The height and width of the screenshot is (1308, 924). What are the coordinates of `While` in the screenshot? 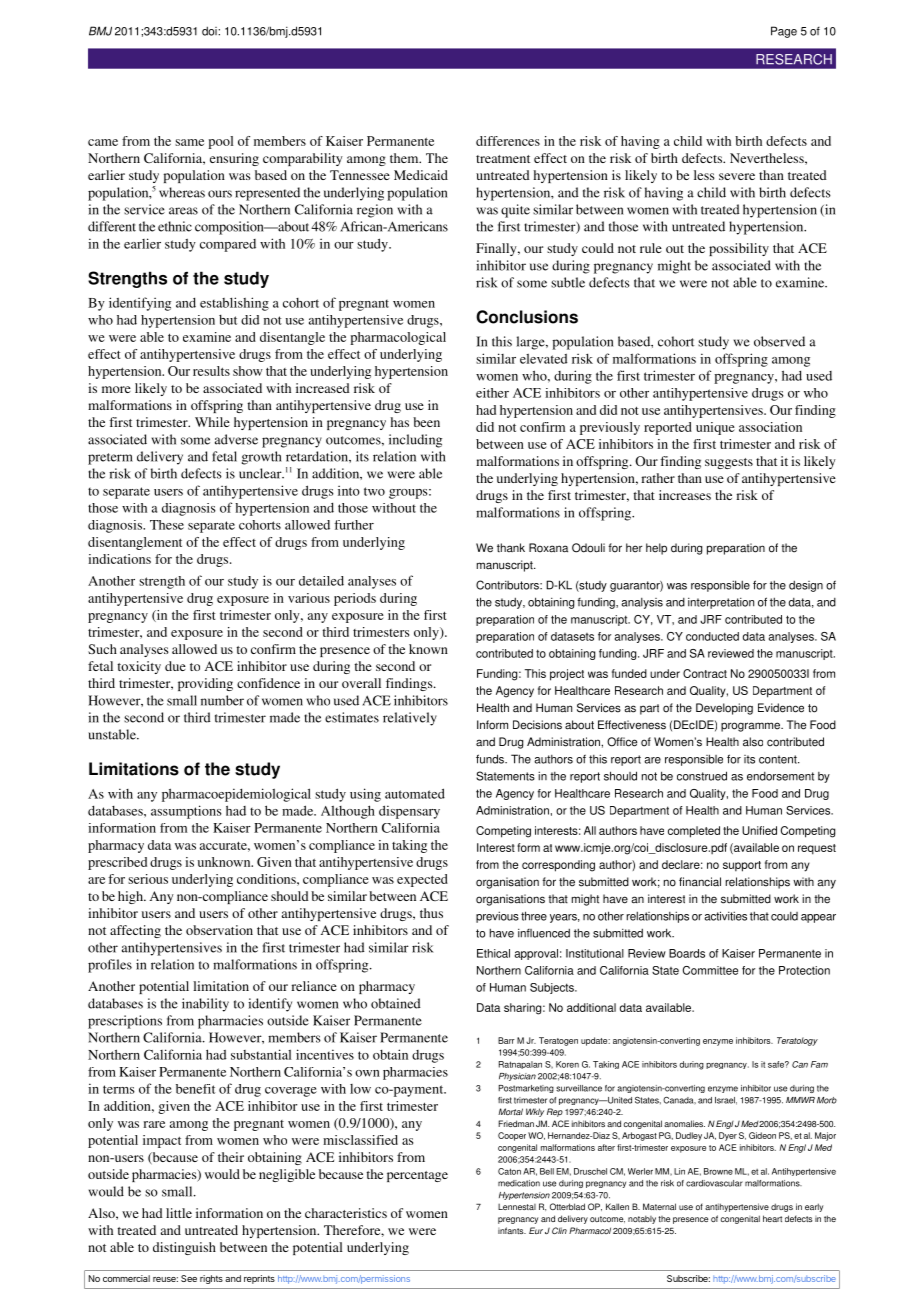 It's located at (212, 422).
